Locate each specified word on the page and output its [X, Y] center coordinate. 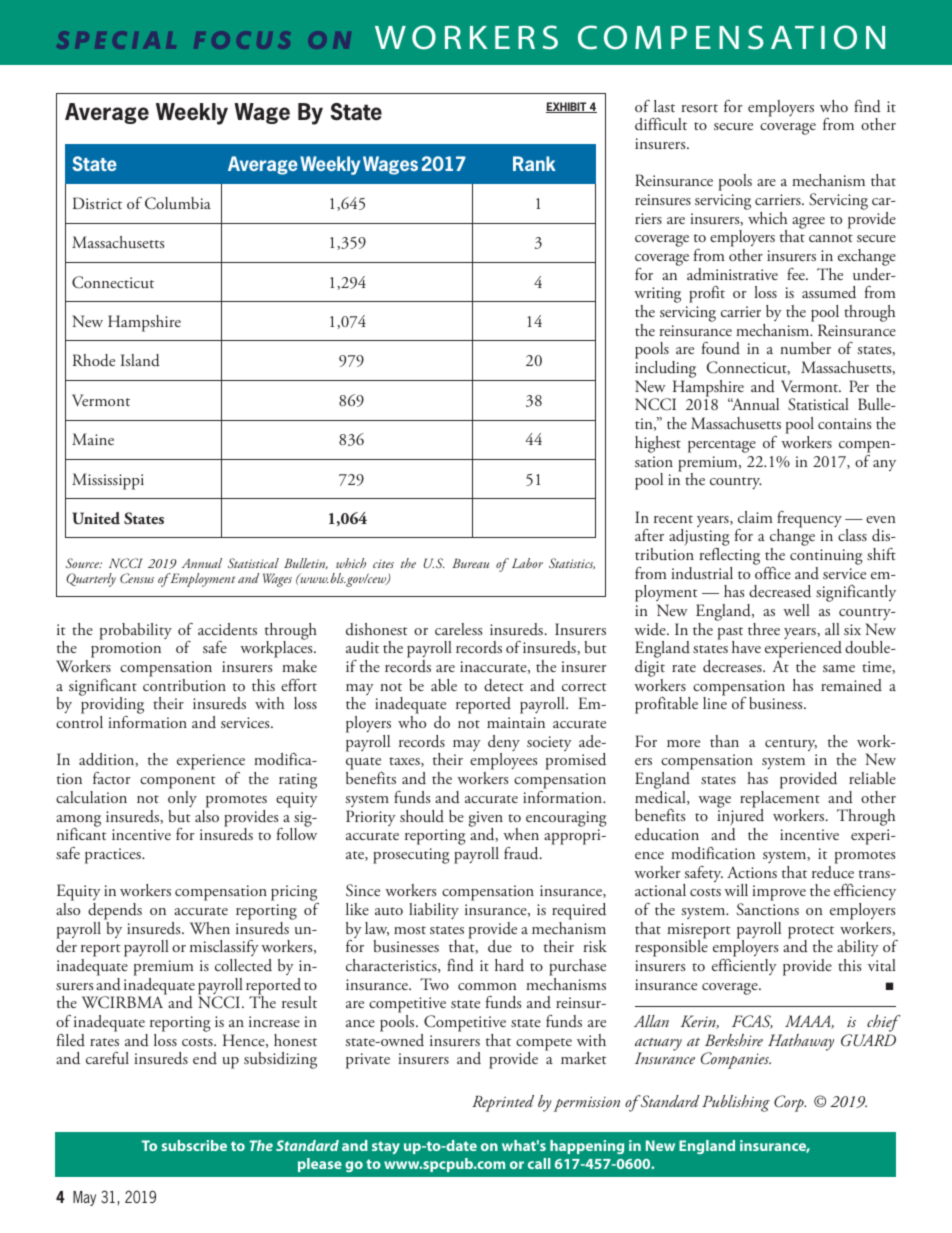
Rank [534, 163]
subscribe [194, 1145]
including [665, 371]
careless [458, 629]
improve [779, 893]
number [805, 348]
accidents [227, 629]
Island [140, 360]
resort [699, 108]
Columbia [178, 203]
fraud [522, 853]
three [764, 629]
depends [115, 911]
